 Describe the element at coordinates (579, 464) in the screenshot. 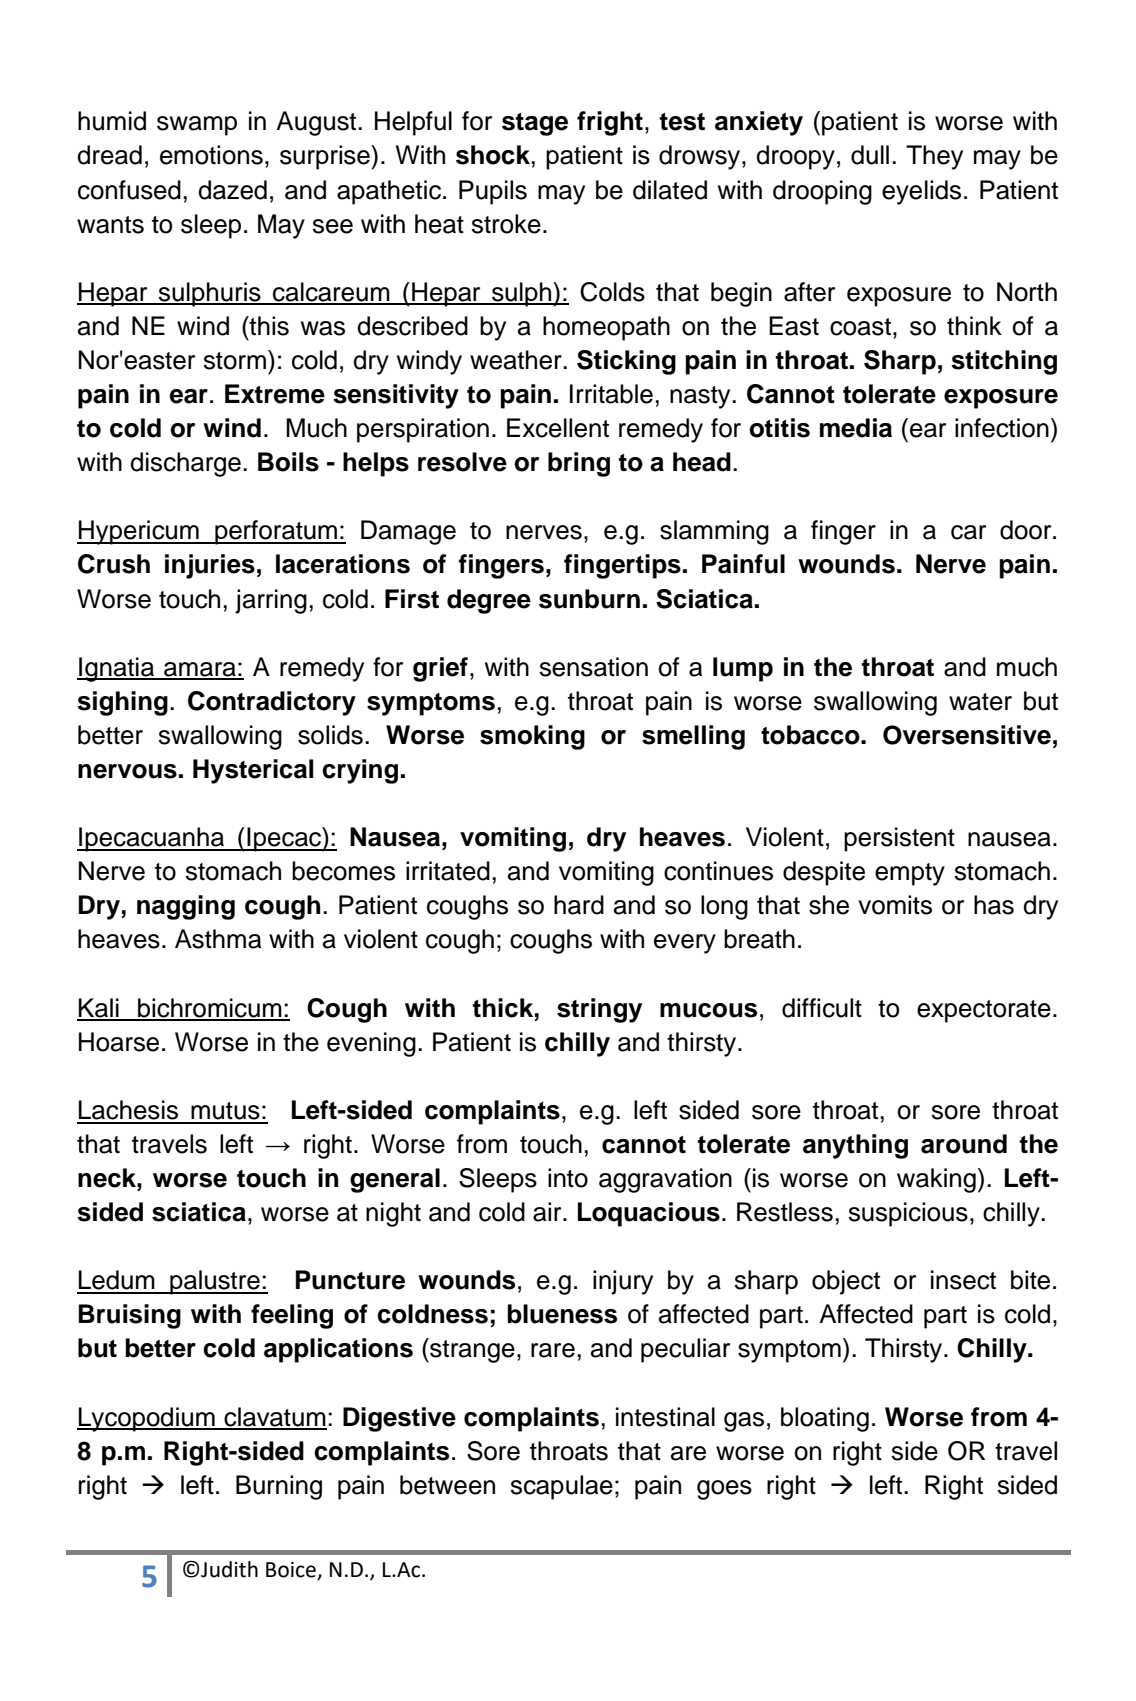

I see `bring` at that location.
